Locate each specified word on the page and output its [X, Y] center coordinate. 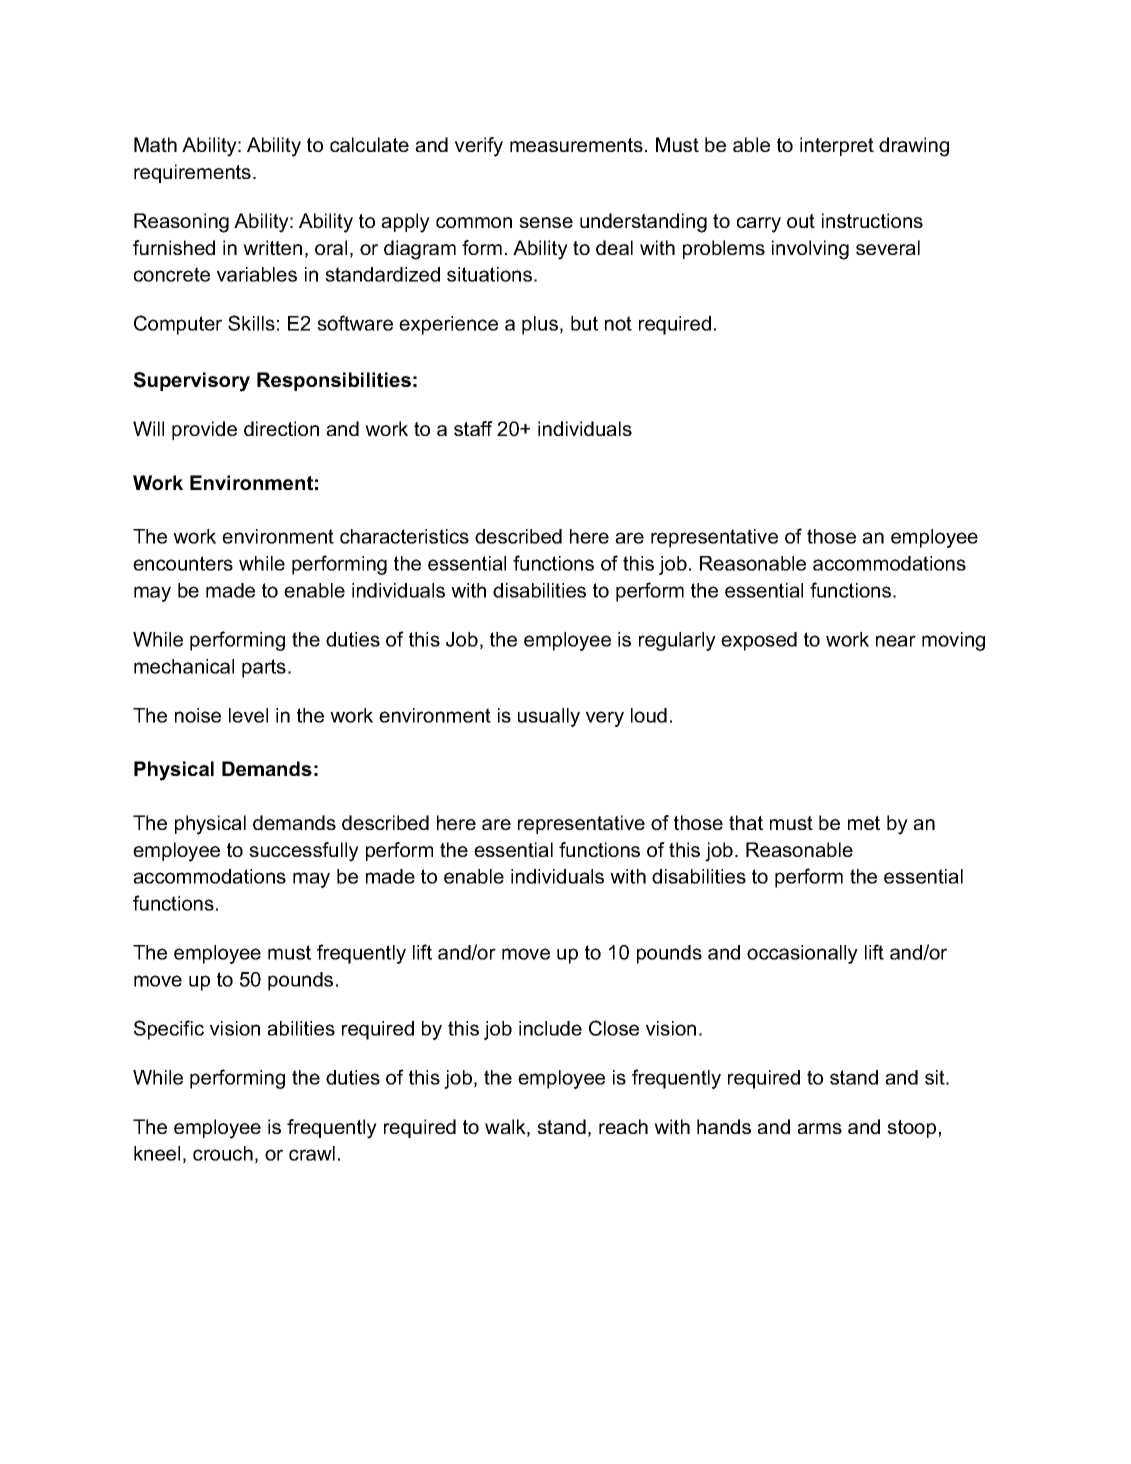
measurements [576, 145]
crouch [223, 1153]
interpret [837, 146]
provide [204, 430]
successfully [304, 852]
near [896, 641]
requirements [192, 173]
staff [473, 428]
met [864, 823]
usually [549, 717]
